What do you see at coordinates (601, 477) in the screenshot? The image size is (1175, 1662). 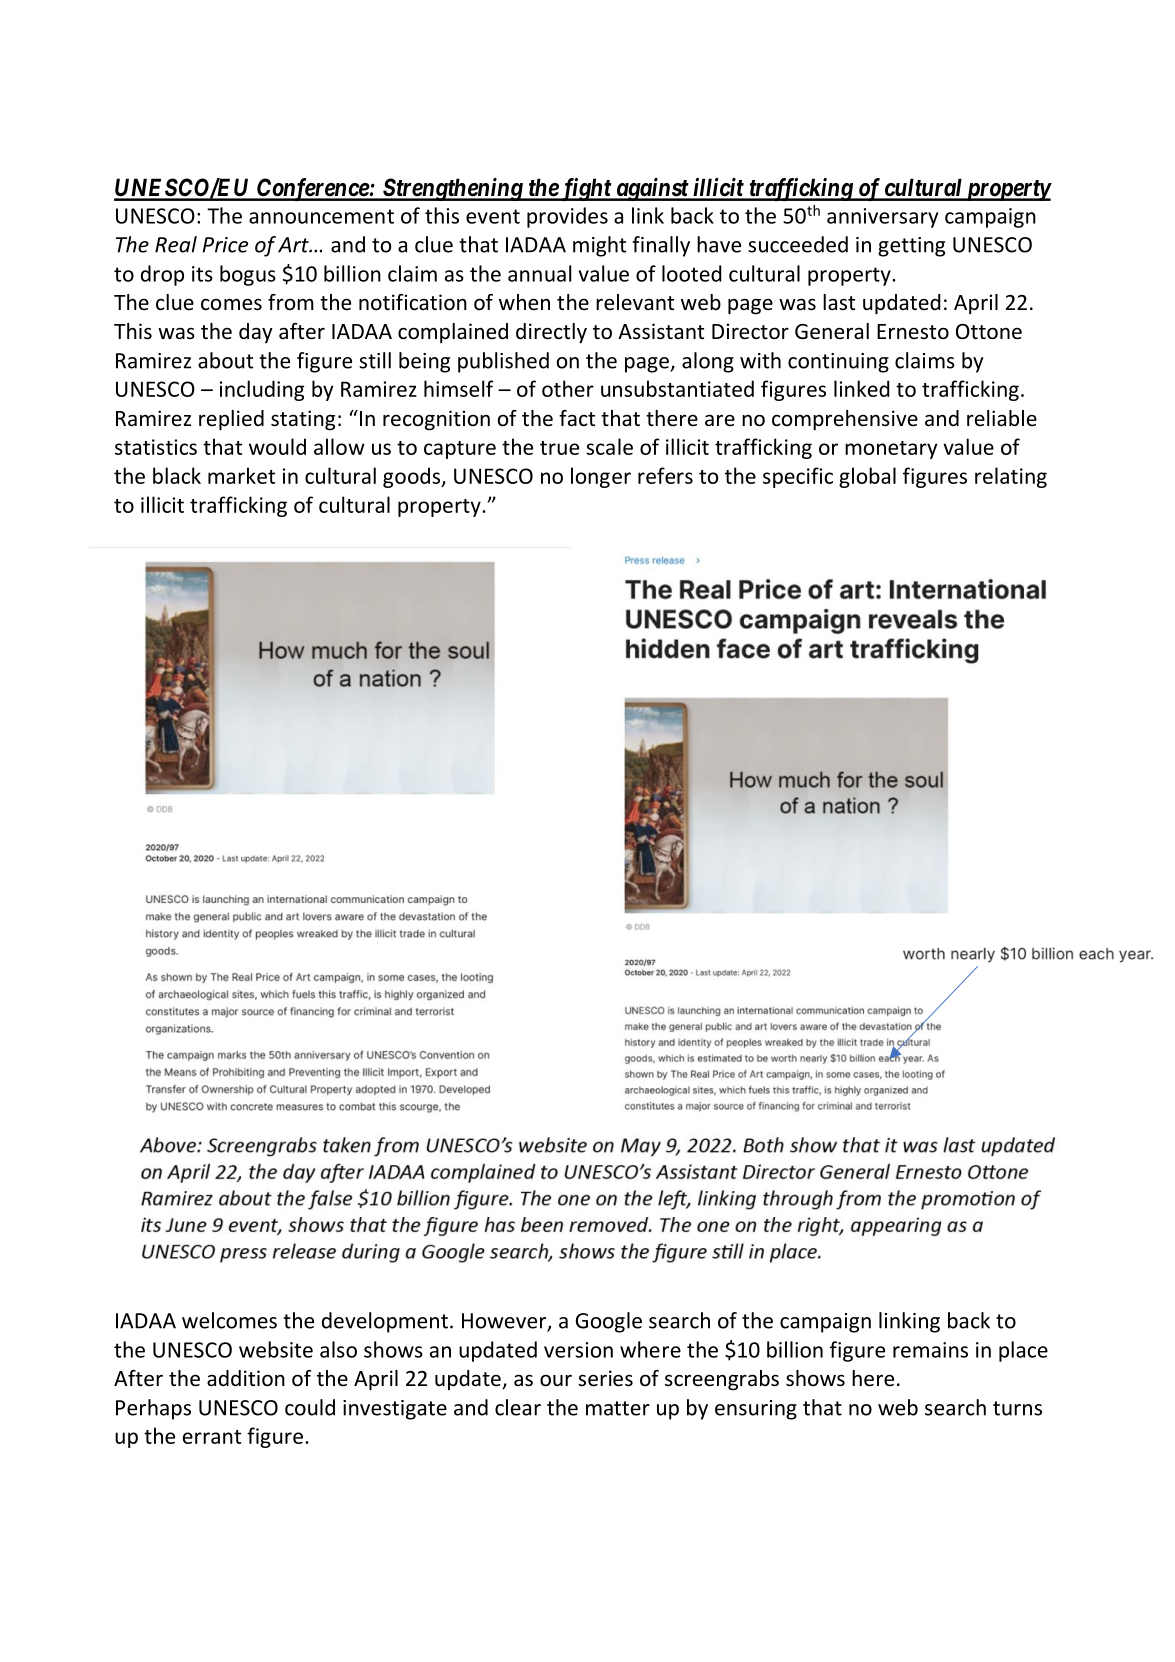 I see `longer` at bounding box center [601, 477].
